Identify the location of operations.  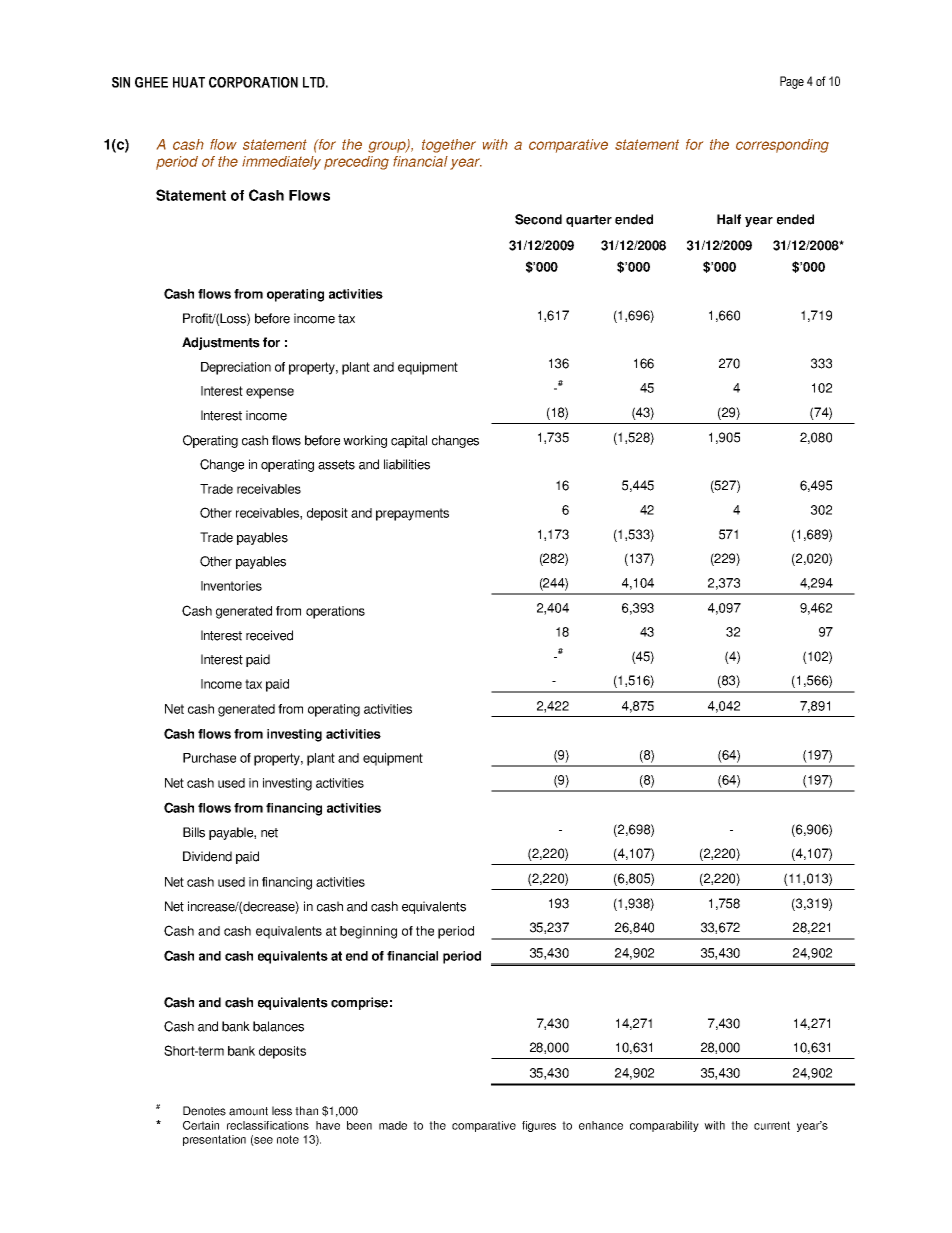
(335, 612).
